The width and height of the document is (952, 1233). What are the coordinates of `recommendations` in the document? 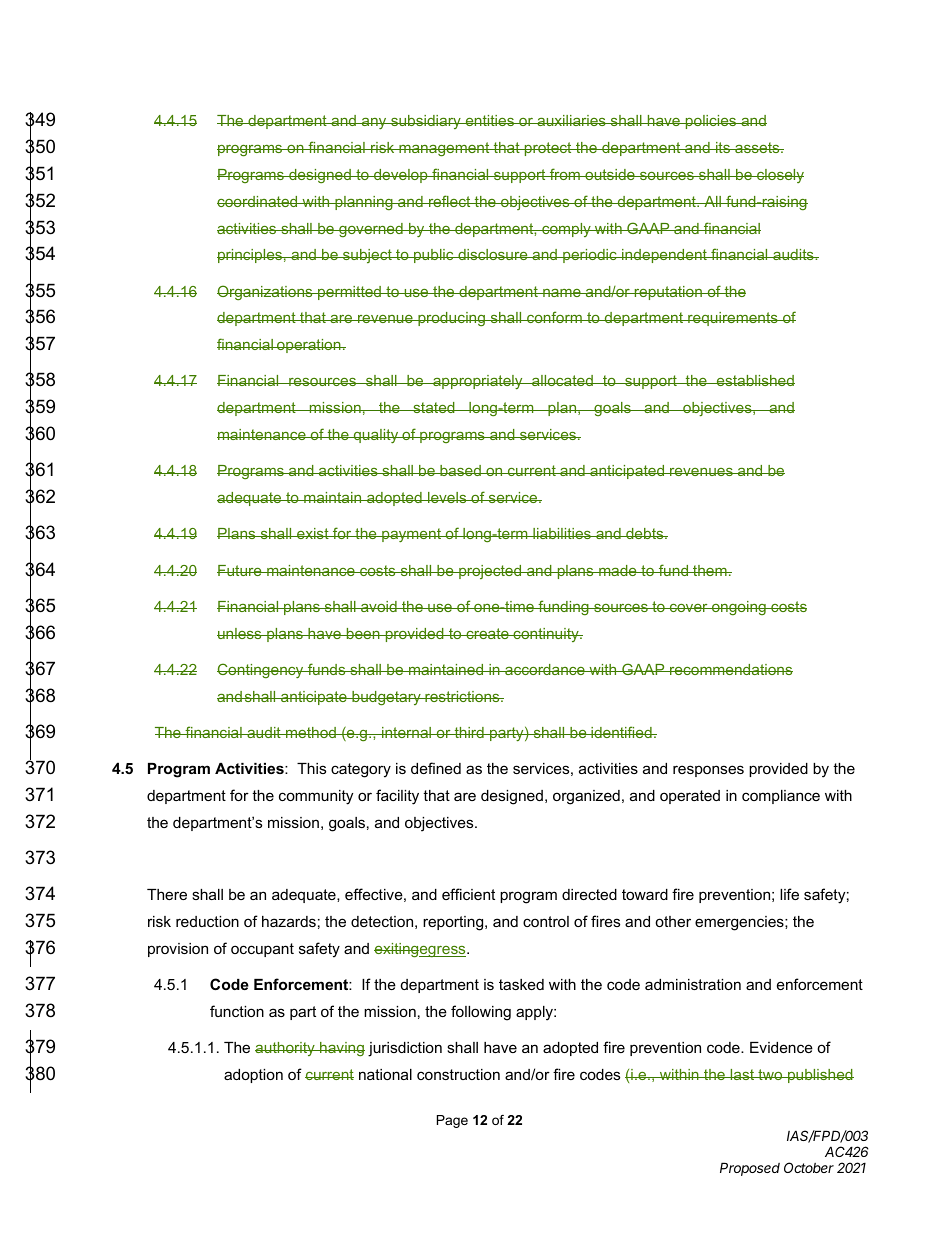 It's located at (730, 669).
